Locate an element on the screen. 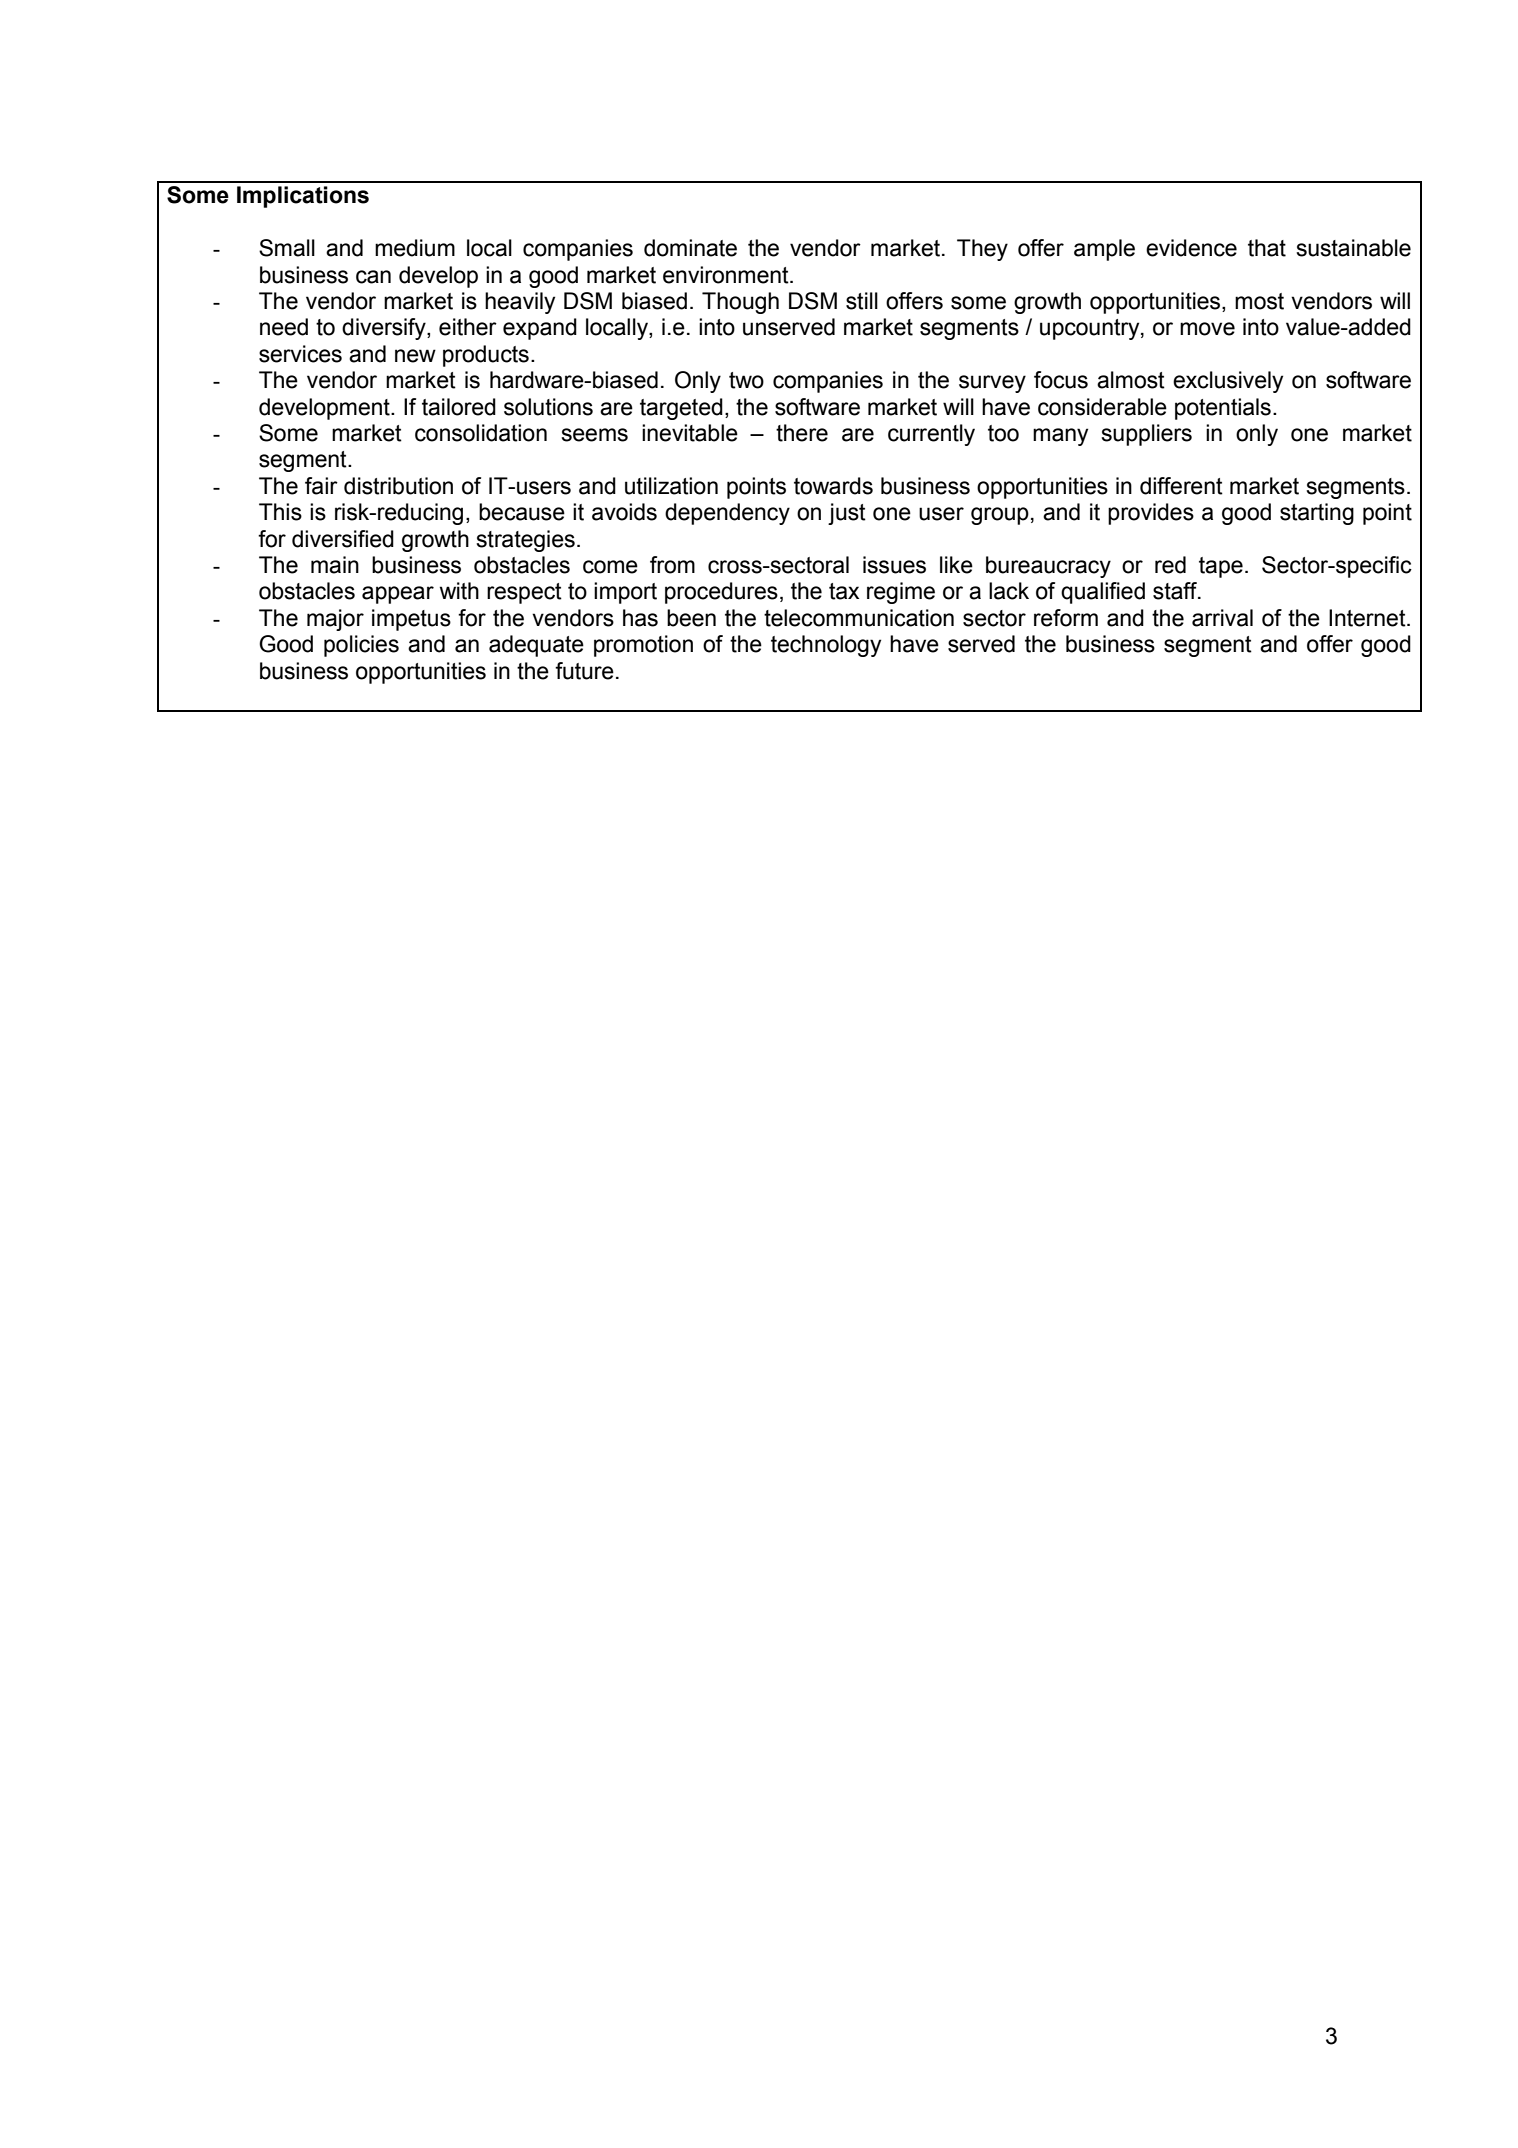 The width and height of the screenshot is (1518, 2148). dominate is located at coordinates (690, 248).
